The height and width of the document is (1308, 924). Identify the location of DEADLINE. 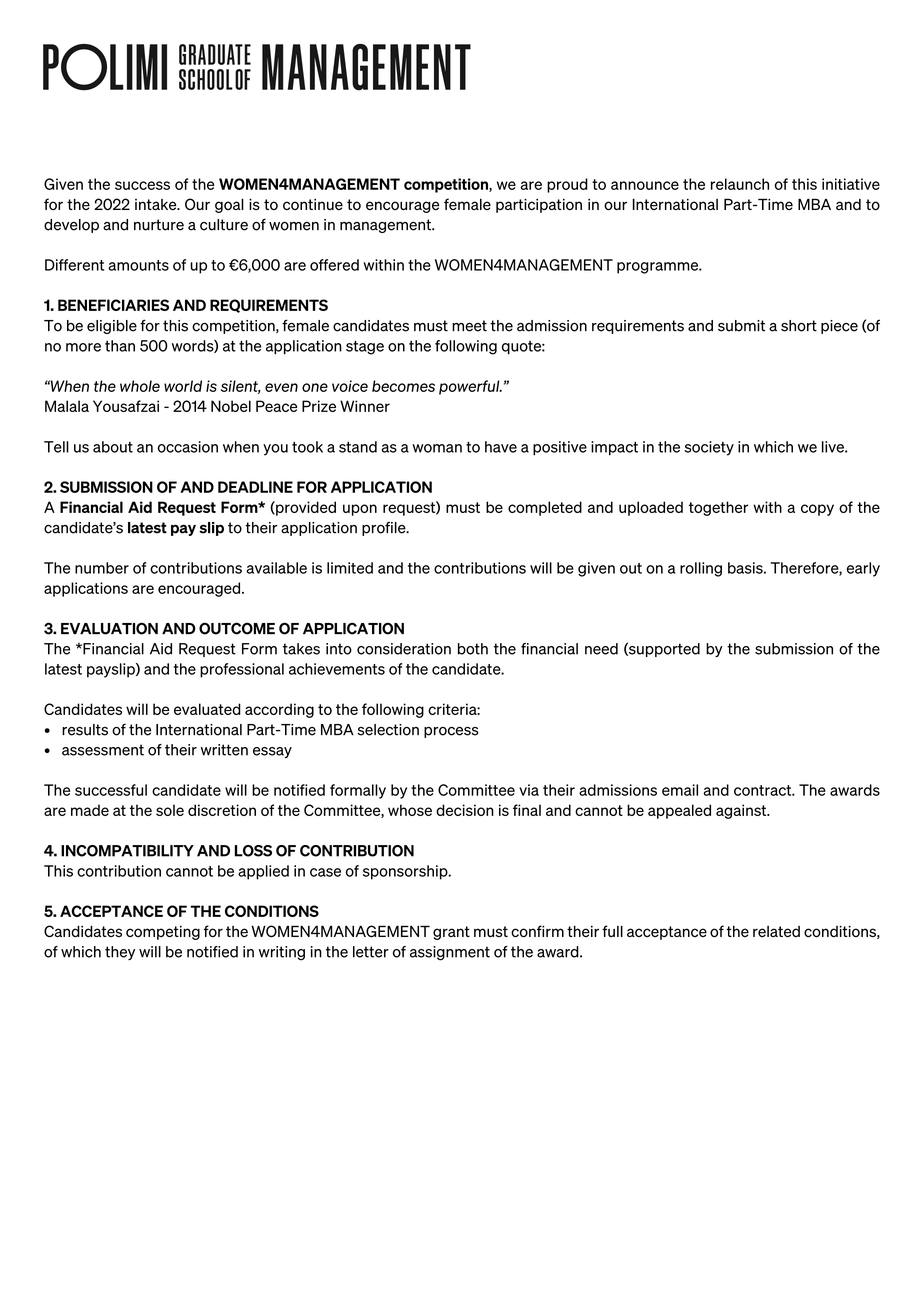
(255, 487).
